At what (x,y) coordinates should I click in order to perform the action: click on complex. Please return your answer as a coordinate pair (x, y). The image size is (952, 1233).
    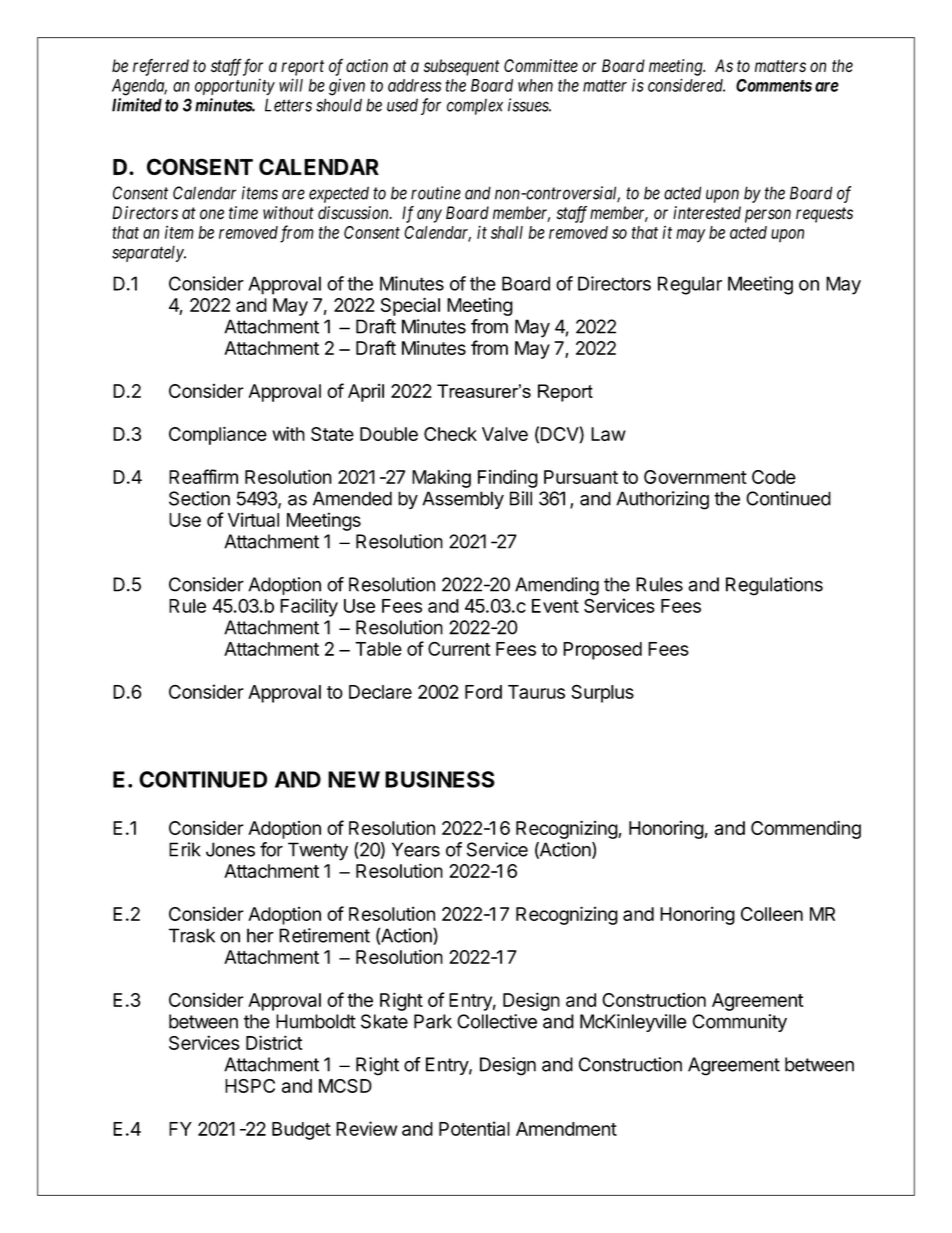
    Looking at the image, I should click on (475, 106).
